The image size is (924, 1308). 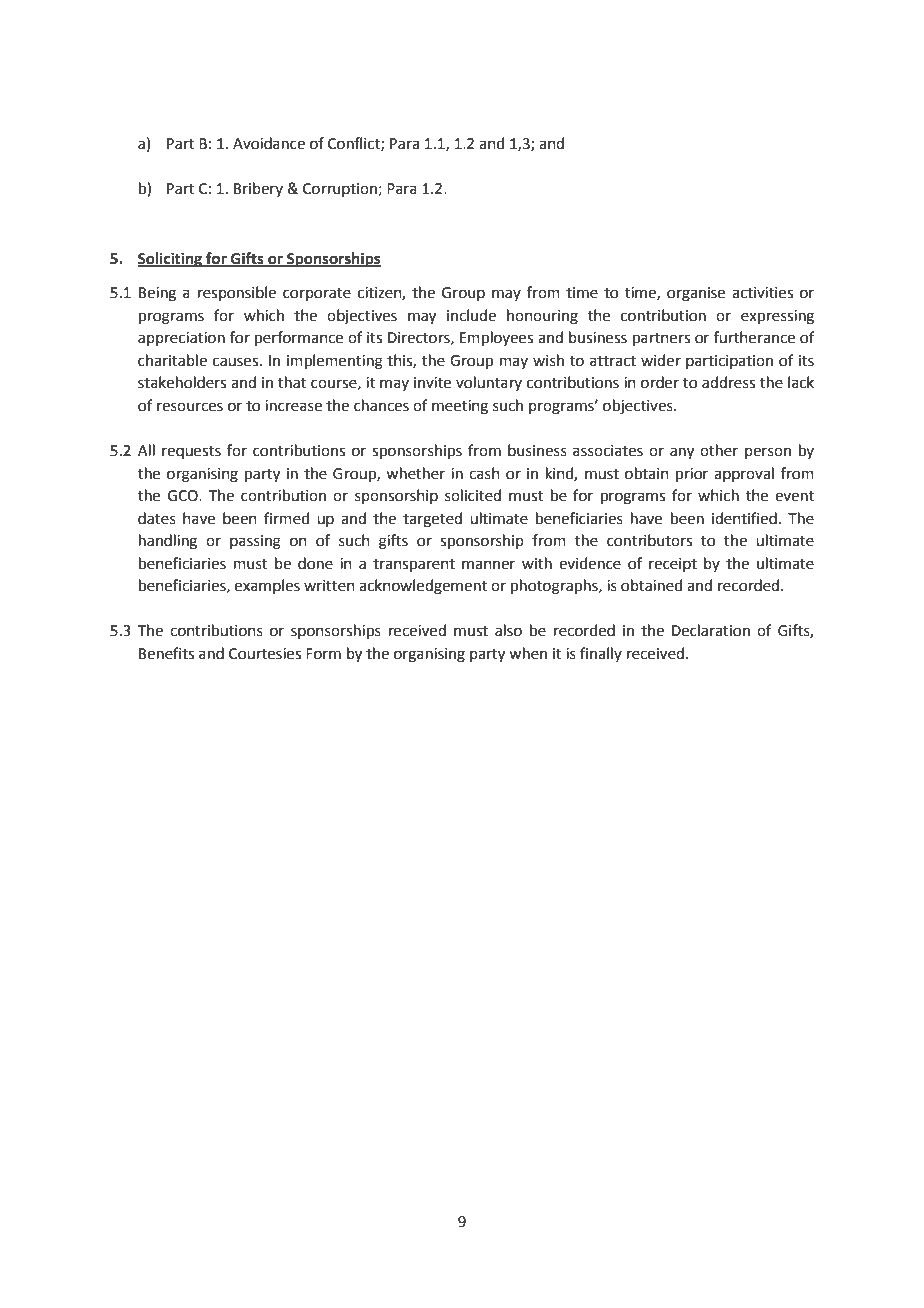 I want to click on Avoidance, so click(x=269, y=143).
